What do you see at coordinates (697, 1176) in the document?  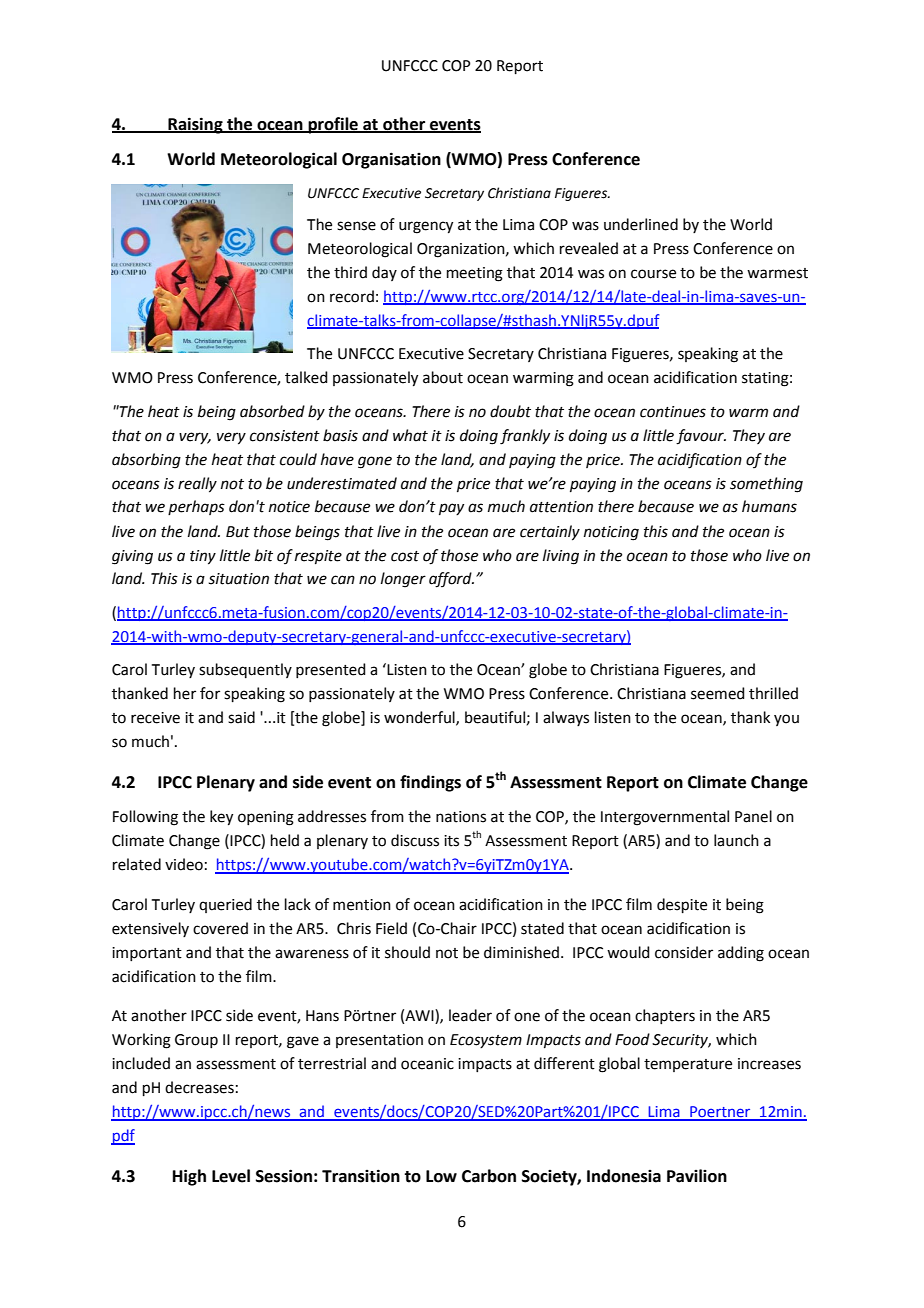 I see `Pavilion` at bounding box center [697, 1176].
